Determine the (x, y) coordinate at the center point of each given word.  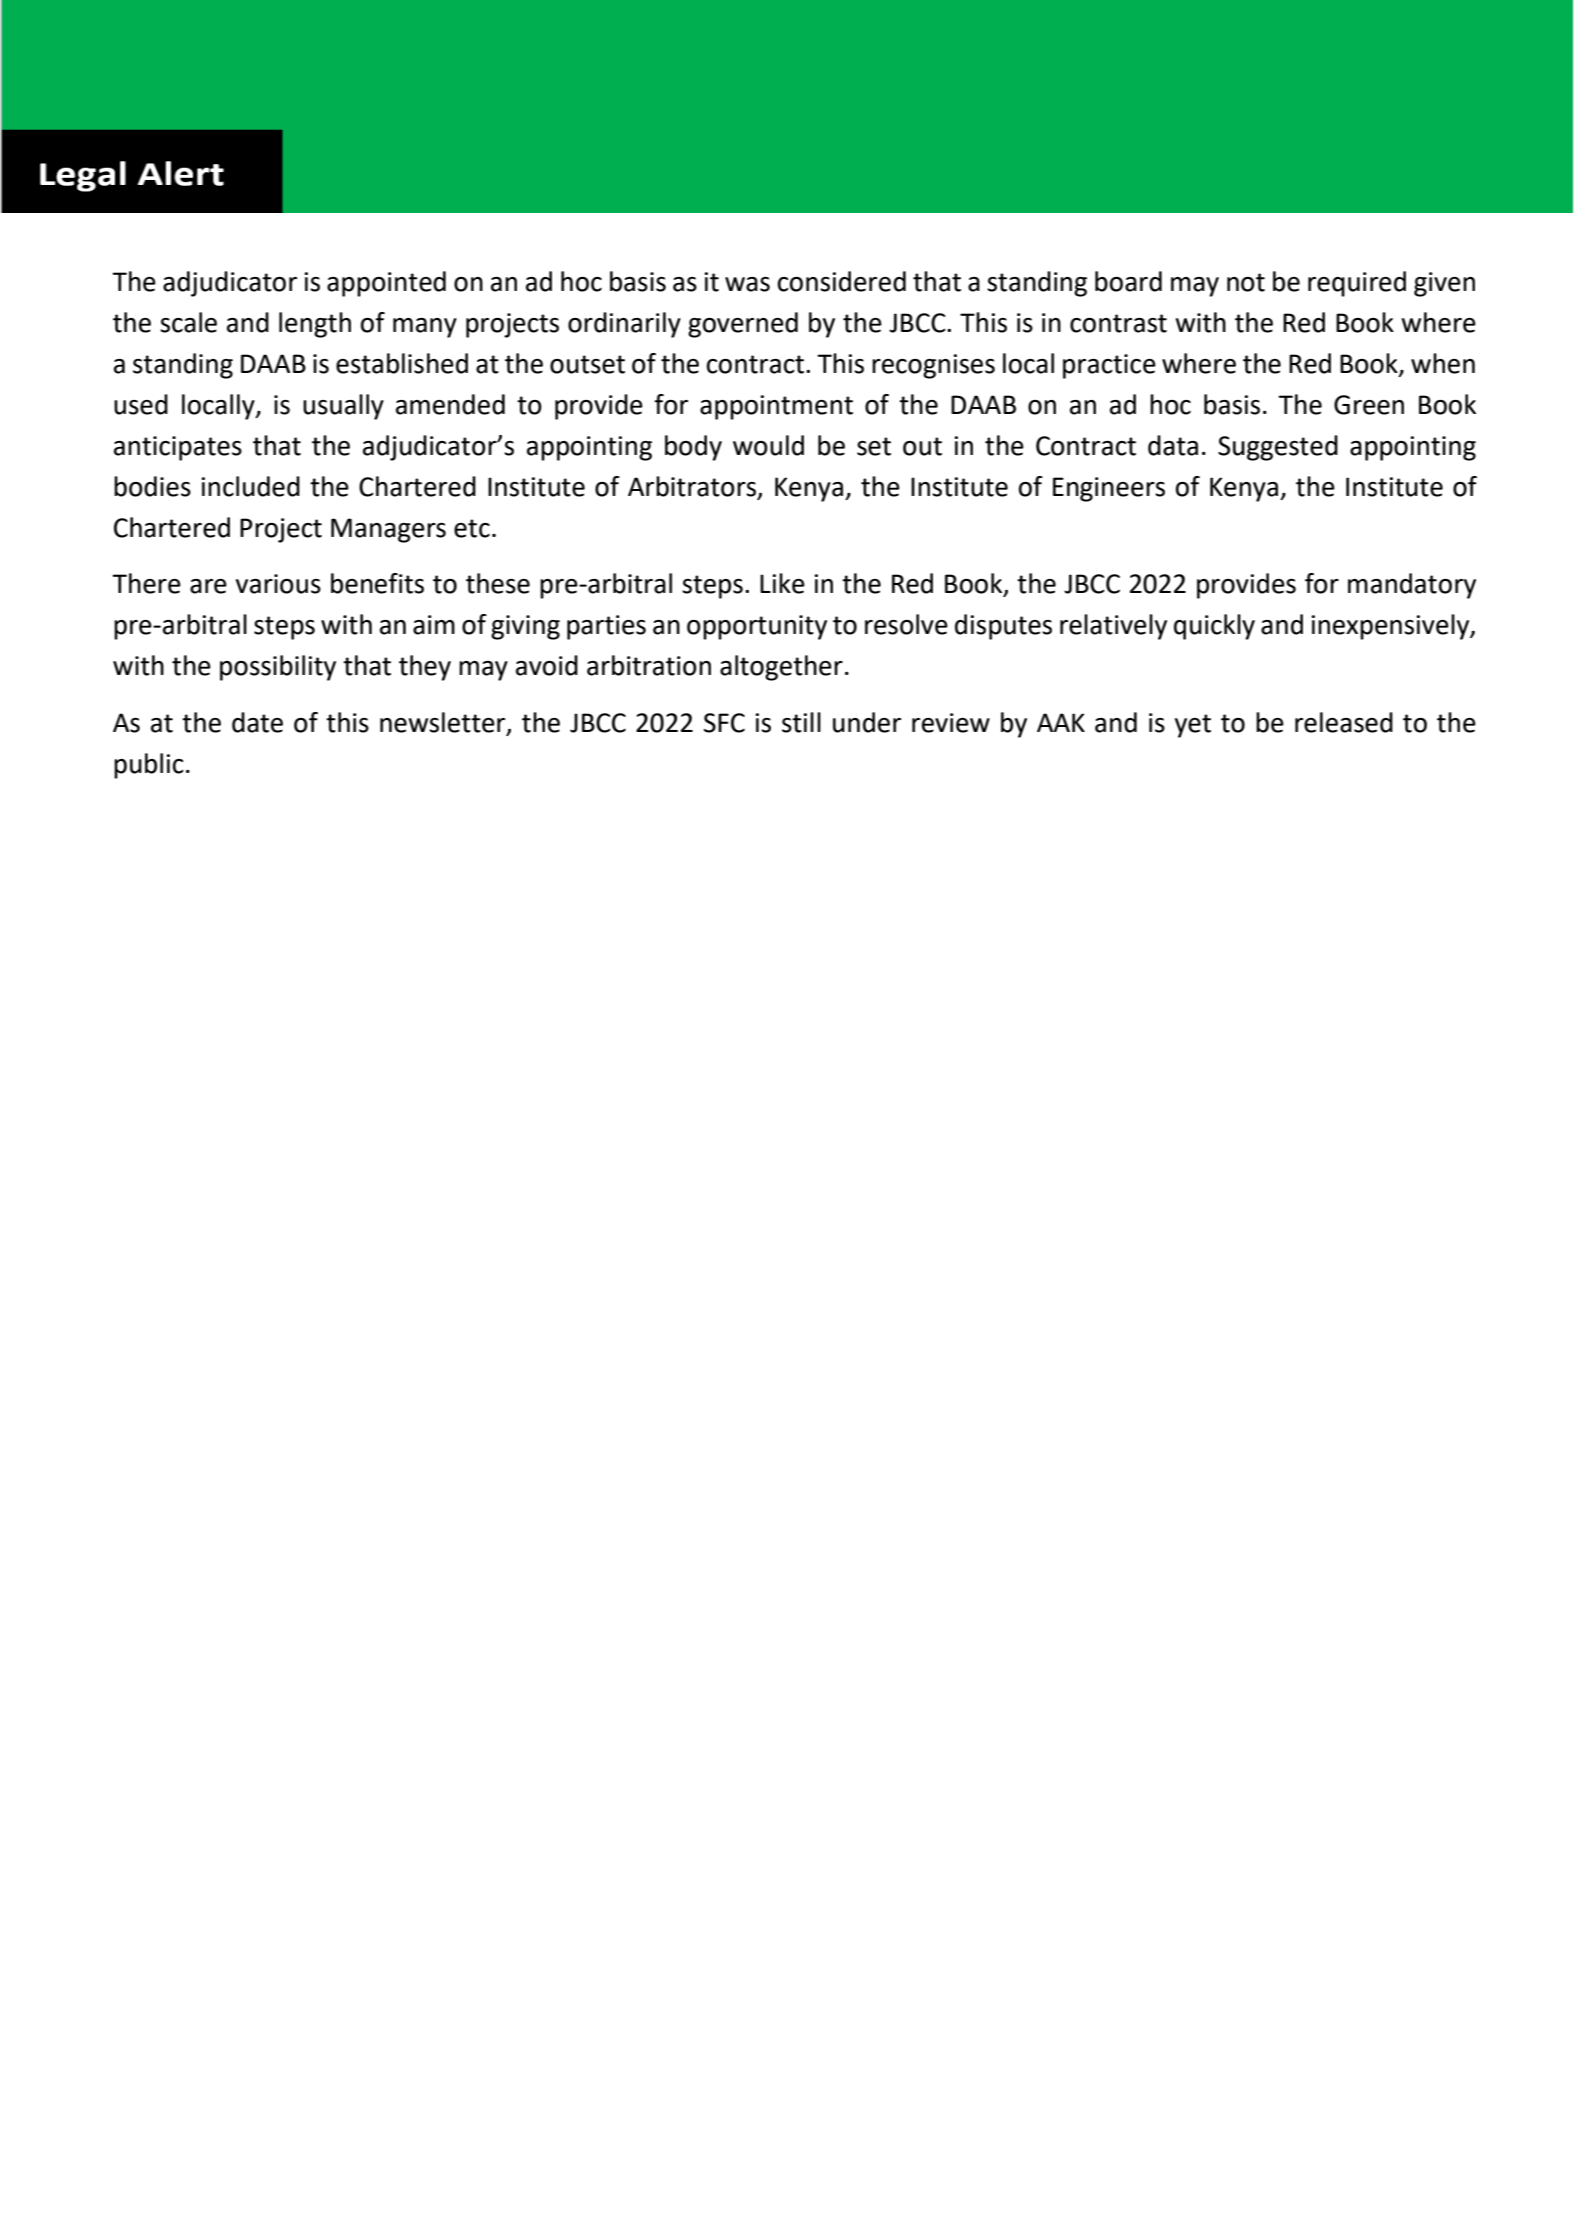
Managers (388, 530)
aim (434, 625)
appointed (386, 284)
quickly (1214, 627)
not (1246, 282)
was (747, 284)
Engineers (1109, 489)
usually (343, 407)
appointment (776, 407)
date (257, 722)
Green (1369, 405)
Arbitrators (693, 487)
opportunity (757, 627)
